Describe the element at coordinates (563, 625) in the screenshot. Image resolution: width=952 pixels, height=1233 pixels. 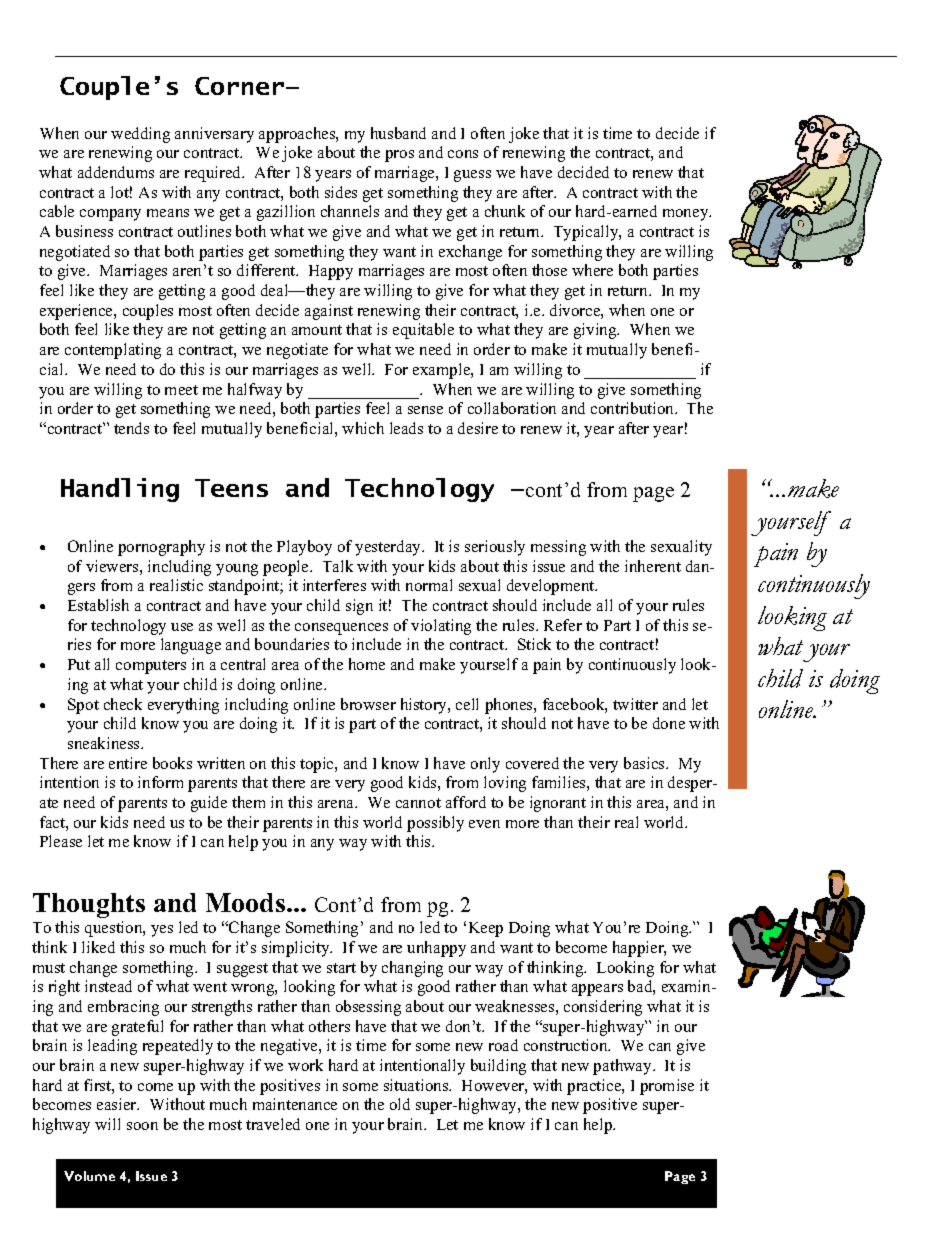
I see `Refer` at that location.
